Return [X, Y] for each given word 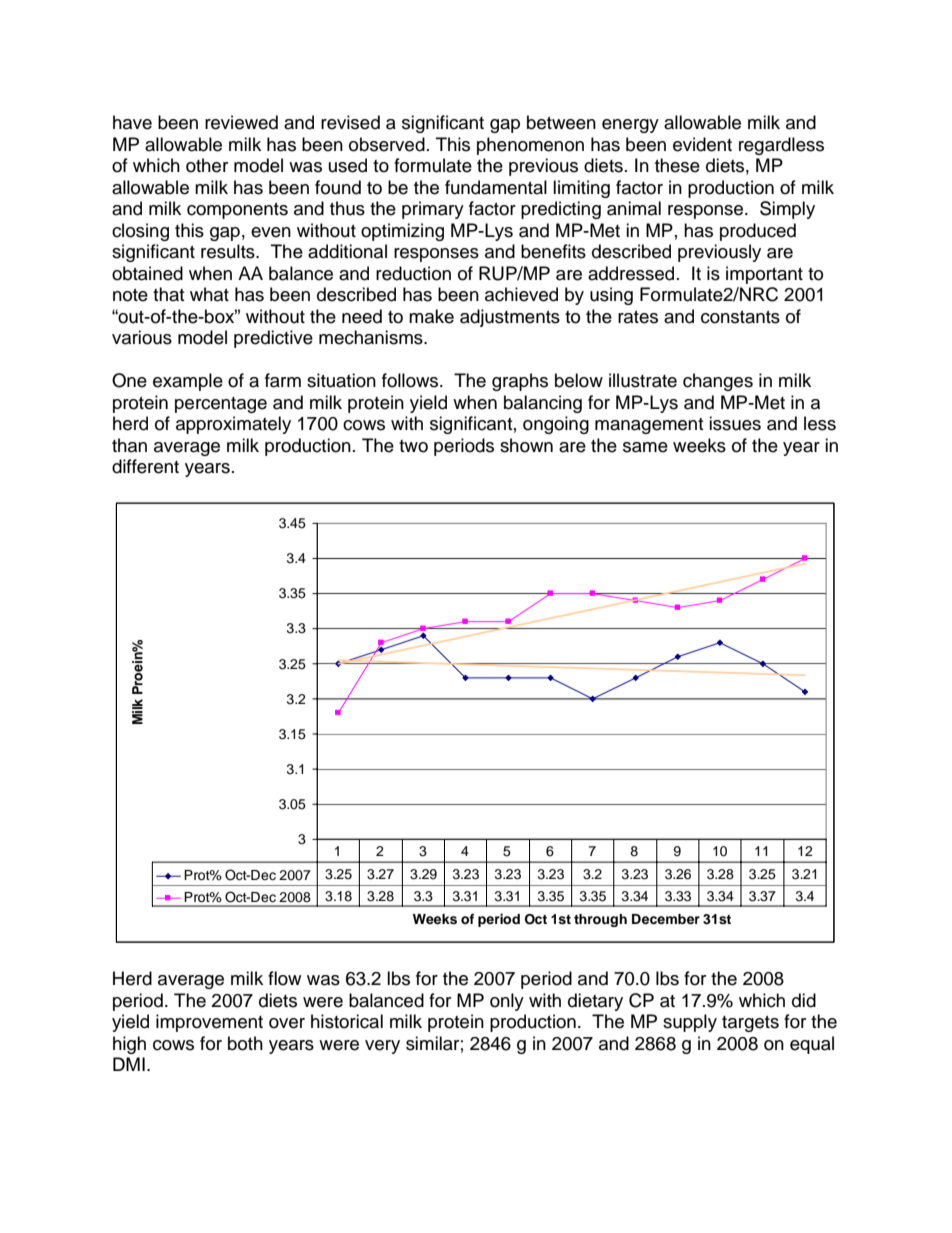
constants [740, 317]
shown [526, 445]
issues [735, 423]
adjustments [510, 318]
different [145, 466]
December [666, 919]
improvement [209, 1023]
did [804, 1000]
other [207, 165]
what [209, 294]
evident [702, 144]
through [600, 920]
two [413, 446]
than [129, 445]
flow [284, 978]
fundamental [496, 187]
